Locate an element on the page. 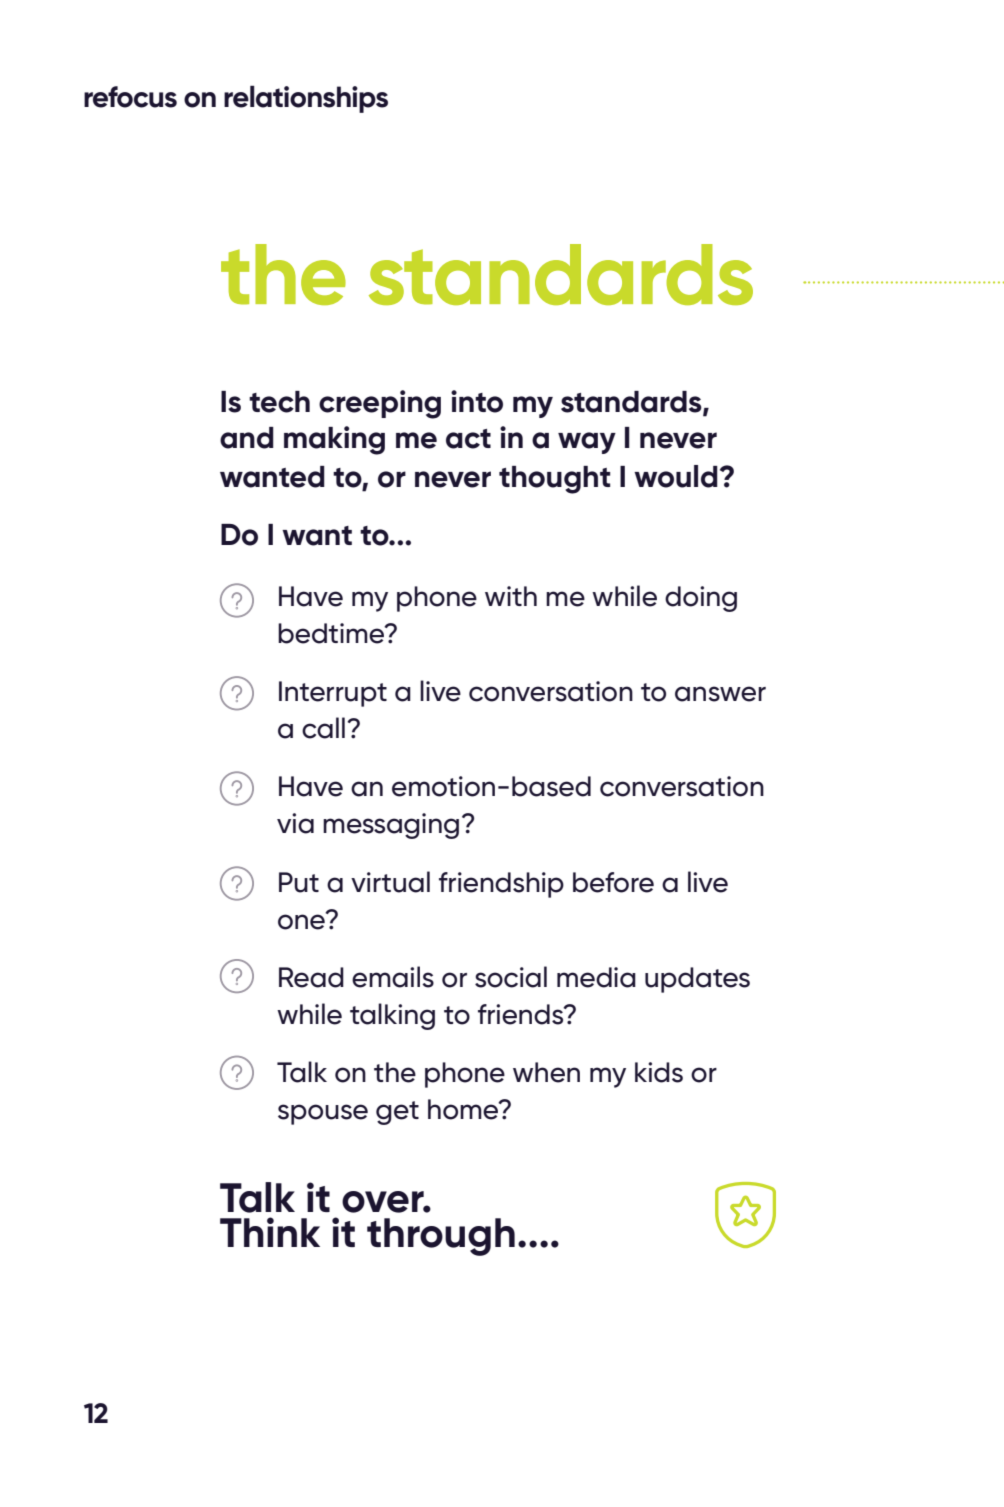 The image size is (1004, 1507). refocus is located at coordinates (130, 97).
